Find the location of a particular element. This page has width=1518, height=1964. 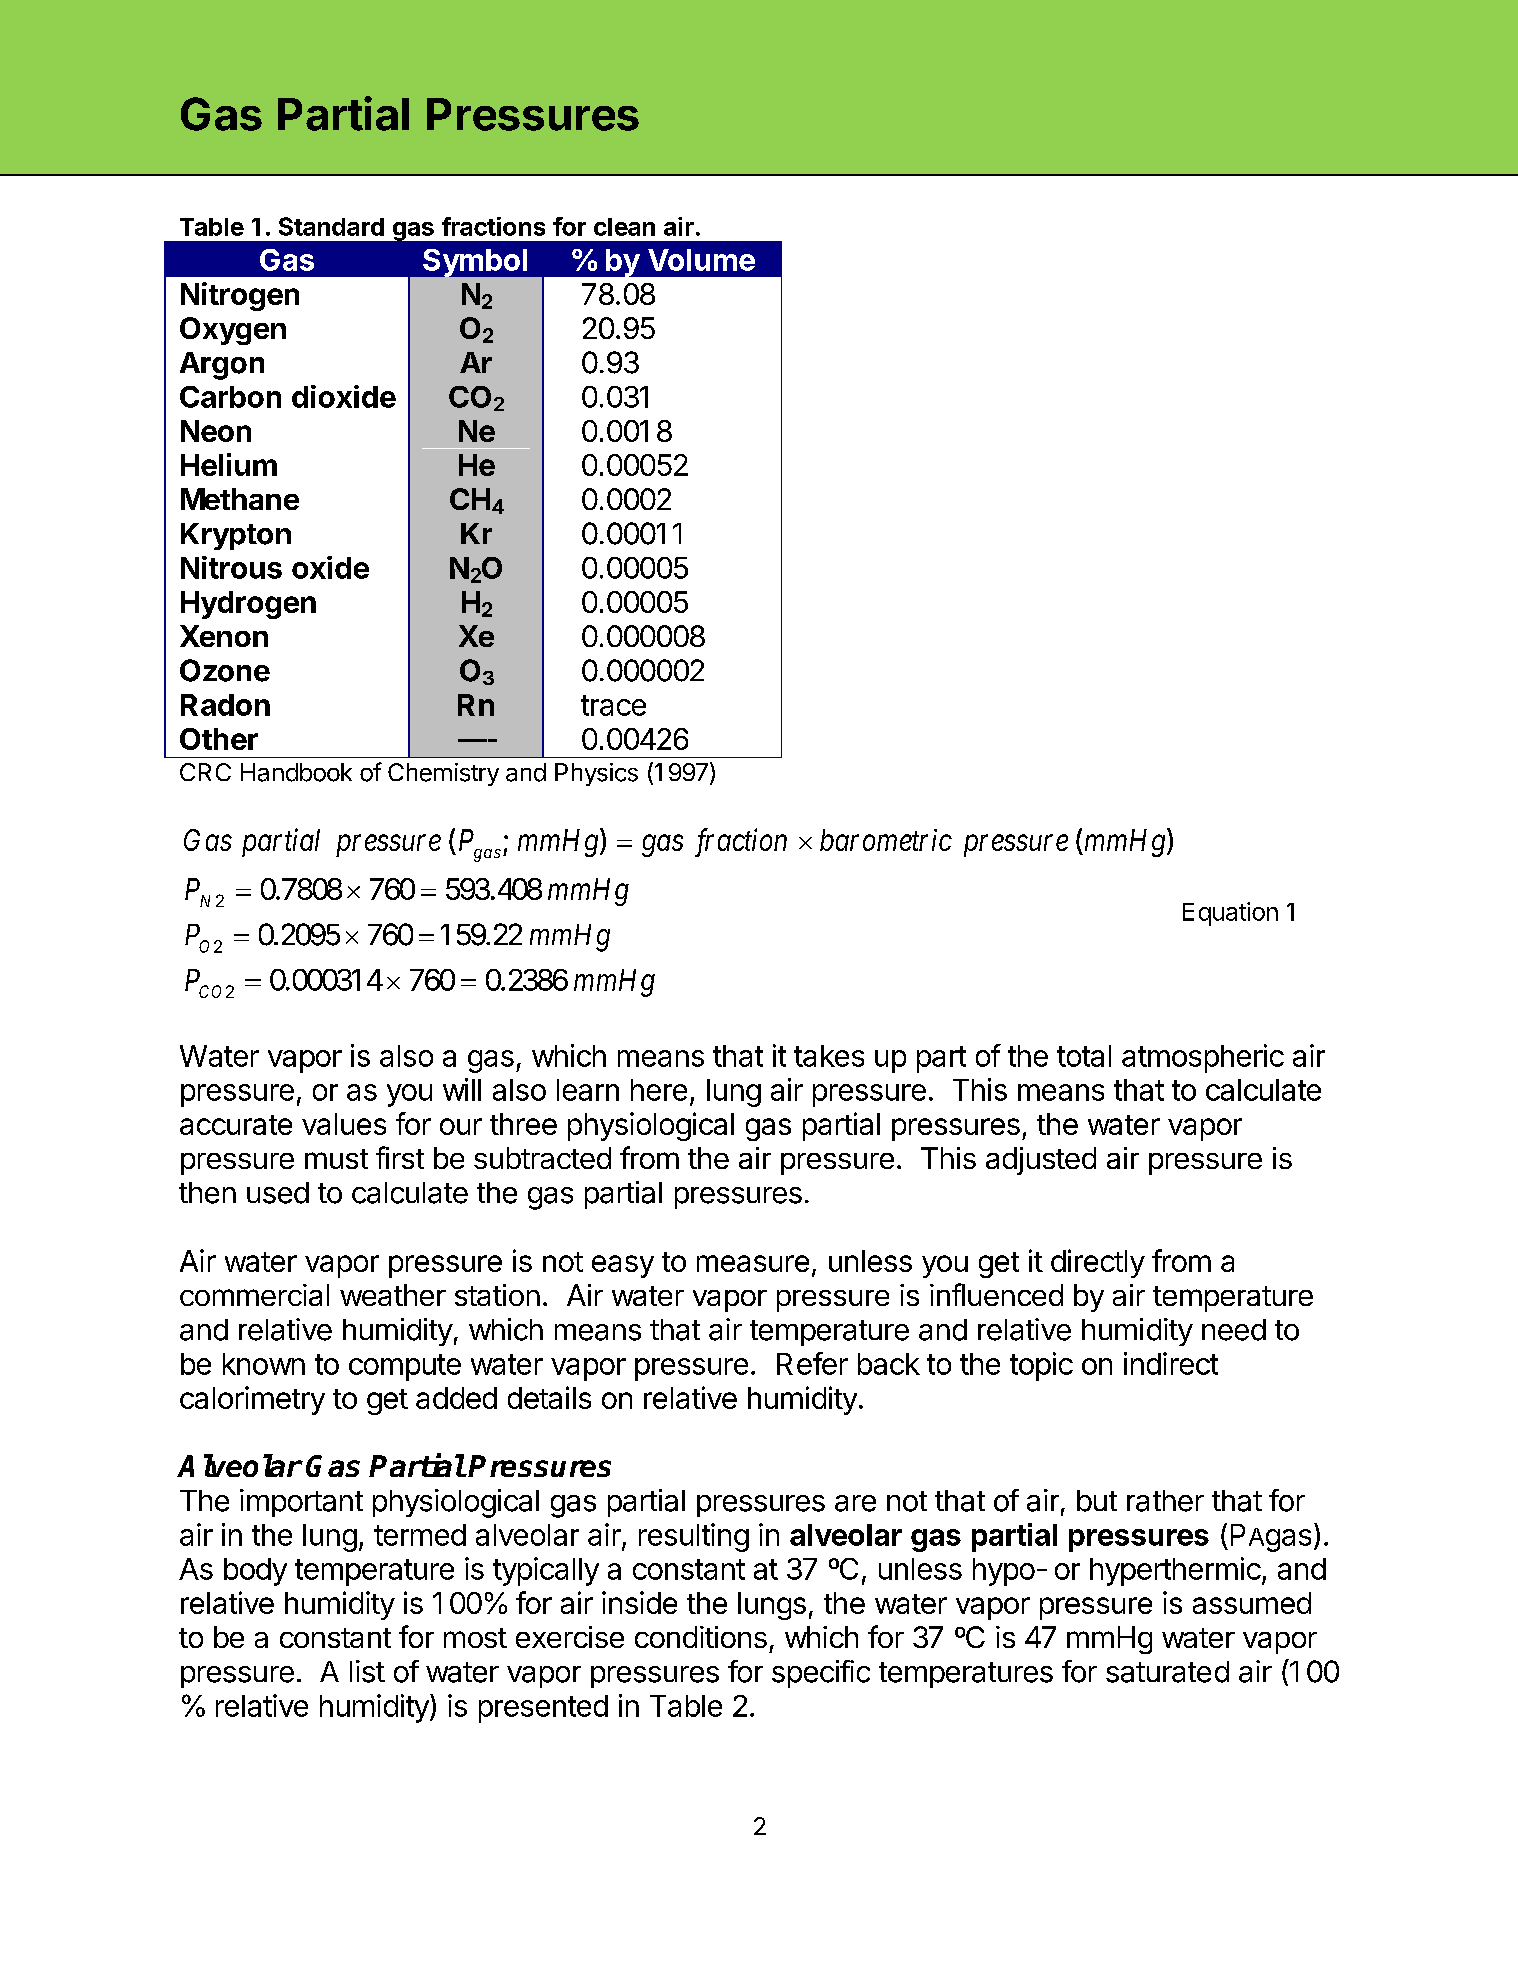

conditions is located at coordinates (701, 1637).
